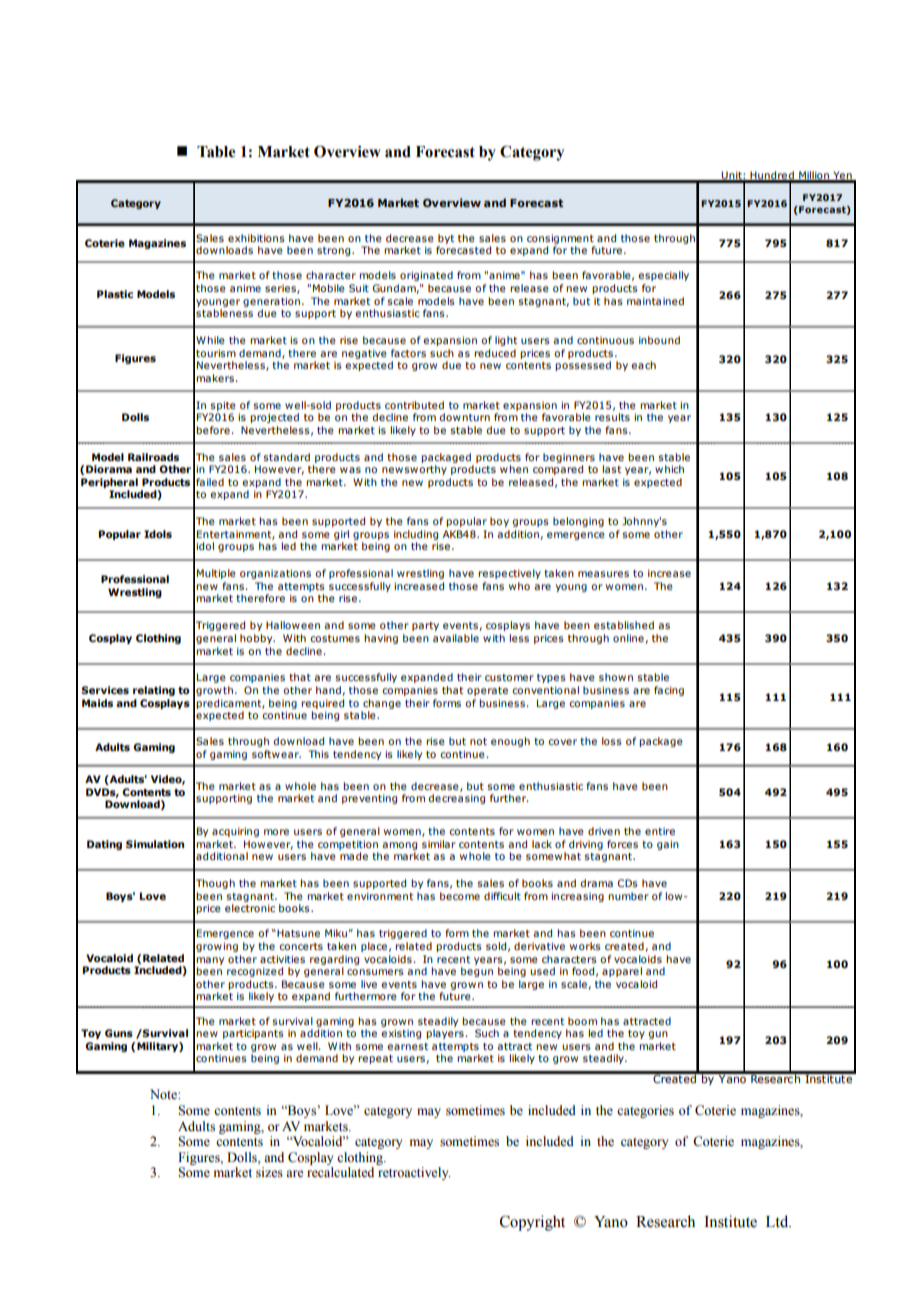 This page has height=1308, width=924. I want to click on Ltd, so click(778, 1221).
